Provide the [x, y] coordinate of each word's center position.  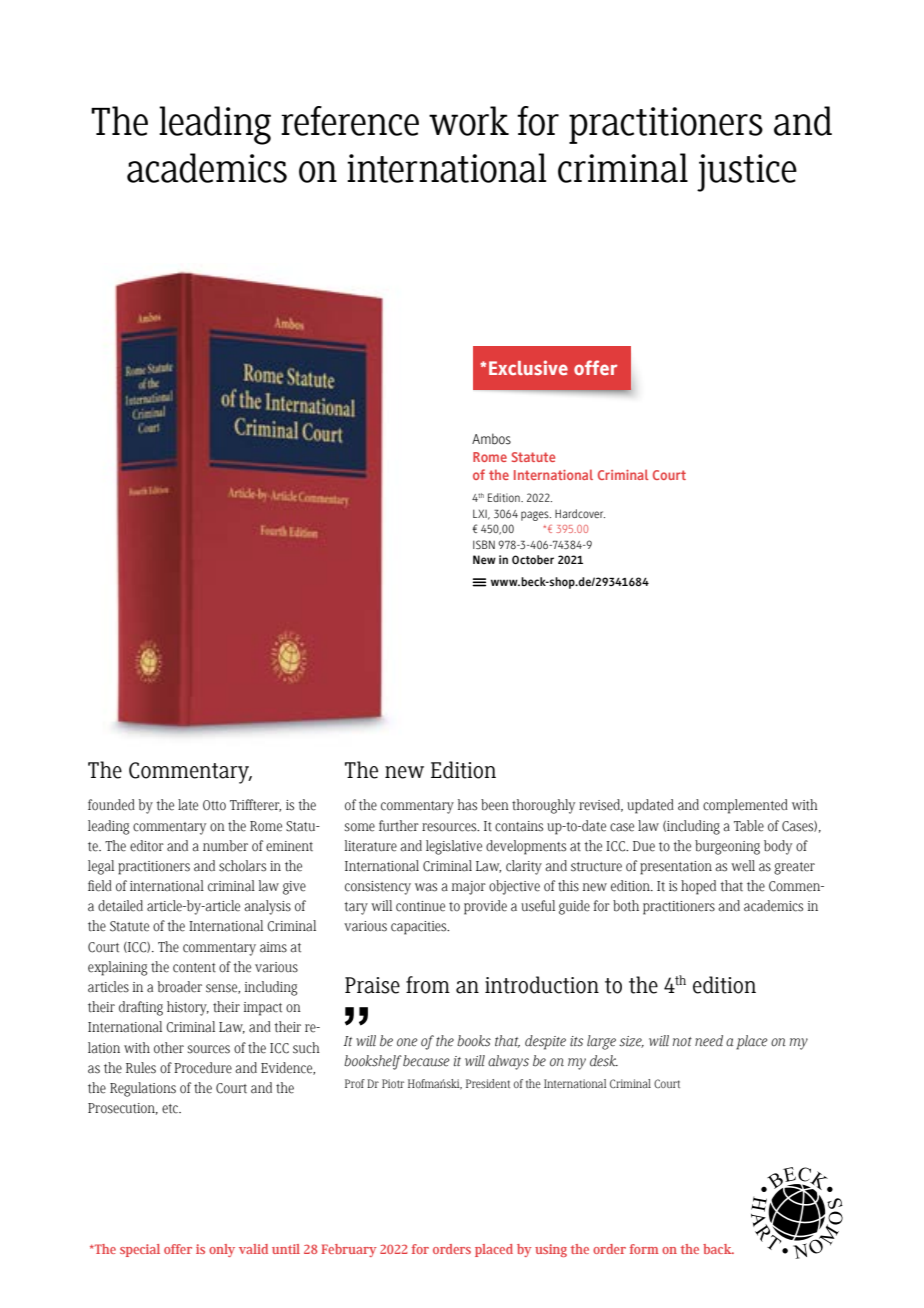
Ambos [491, 439]
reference [350, 121]
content [194, 968]
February [349, 1250]
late [188, 805]
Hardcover [580, 513]
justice [747, 173]
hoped [698, 887]
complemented [745, 806]
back [718, 1249]
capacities [420, 928]
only [222, 1250]
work [469, 121]
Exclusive [528, 367]
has [467, 805]
